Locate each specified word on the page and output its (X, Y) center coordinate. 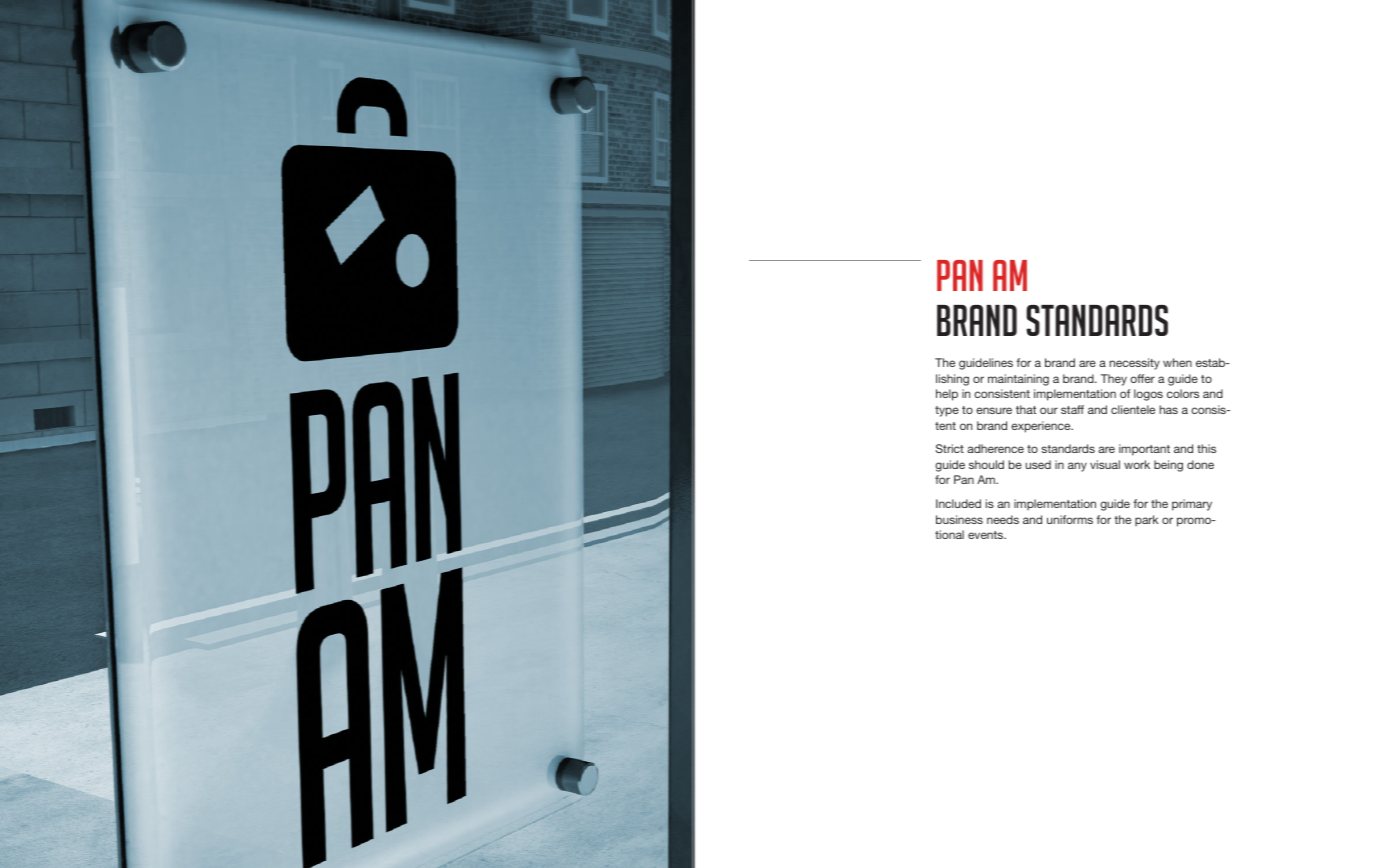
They (1114, 380)
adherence (995, 448)
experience (1042, 427)
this (1206, 448)
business (959, 519)
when (1177, 362)
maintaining (1018, 380)
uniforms (1070, 519)
